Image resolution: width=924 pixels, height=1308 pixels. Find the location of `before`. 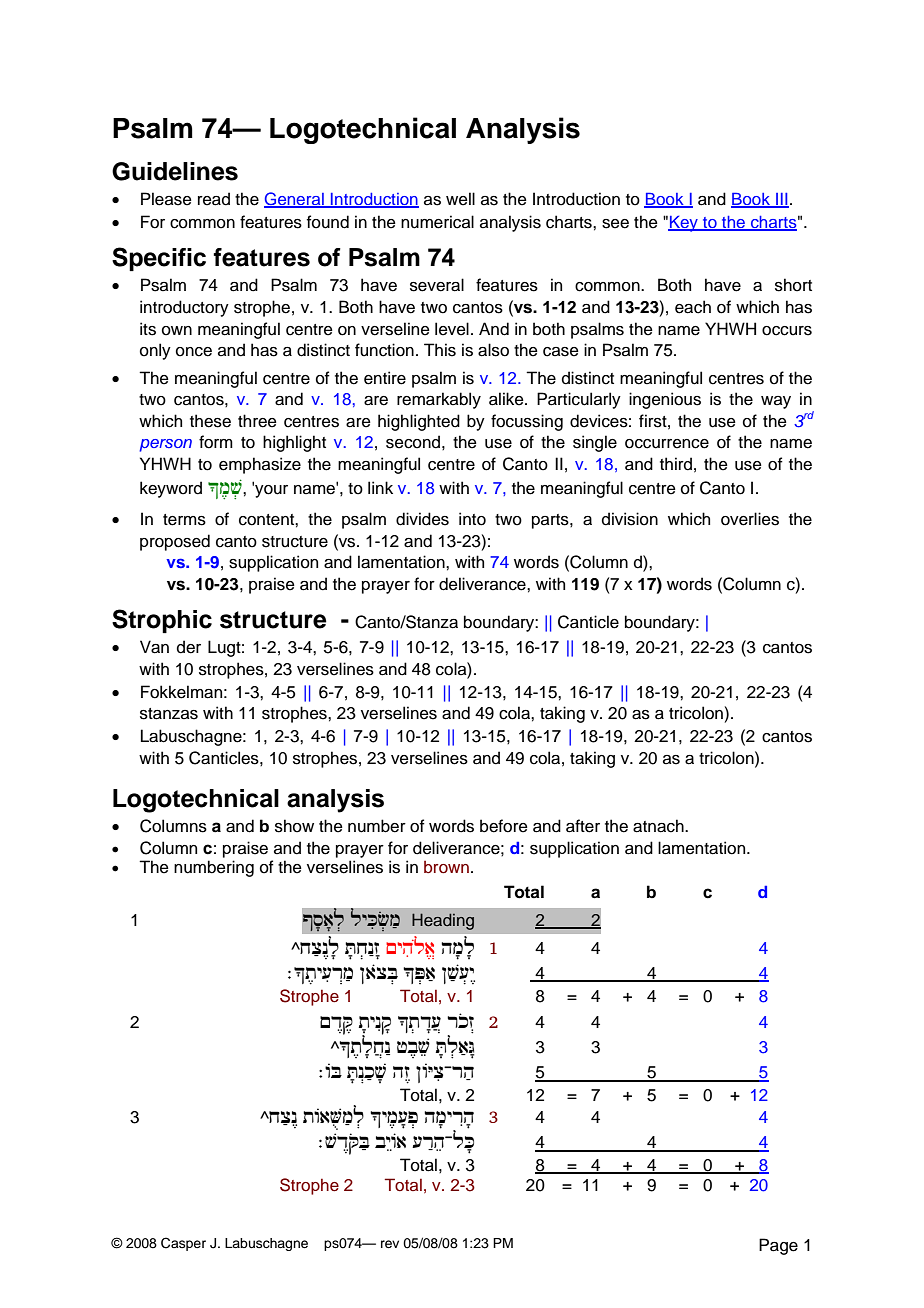

before is located at coordinates (504, 826).
